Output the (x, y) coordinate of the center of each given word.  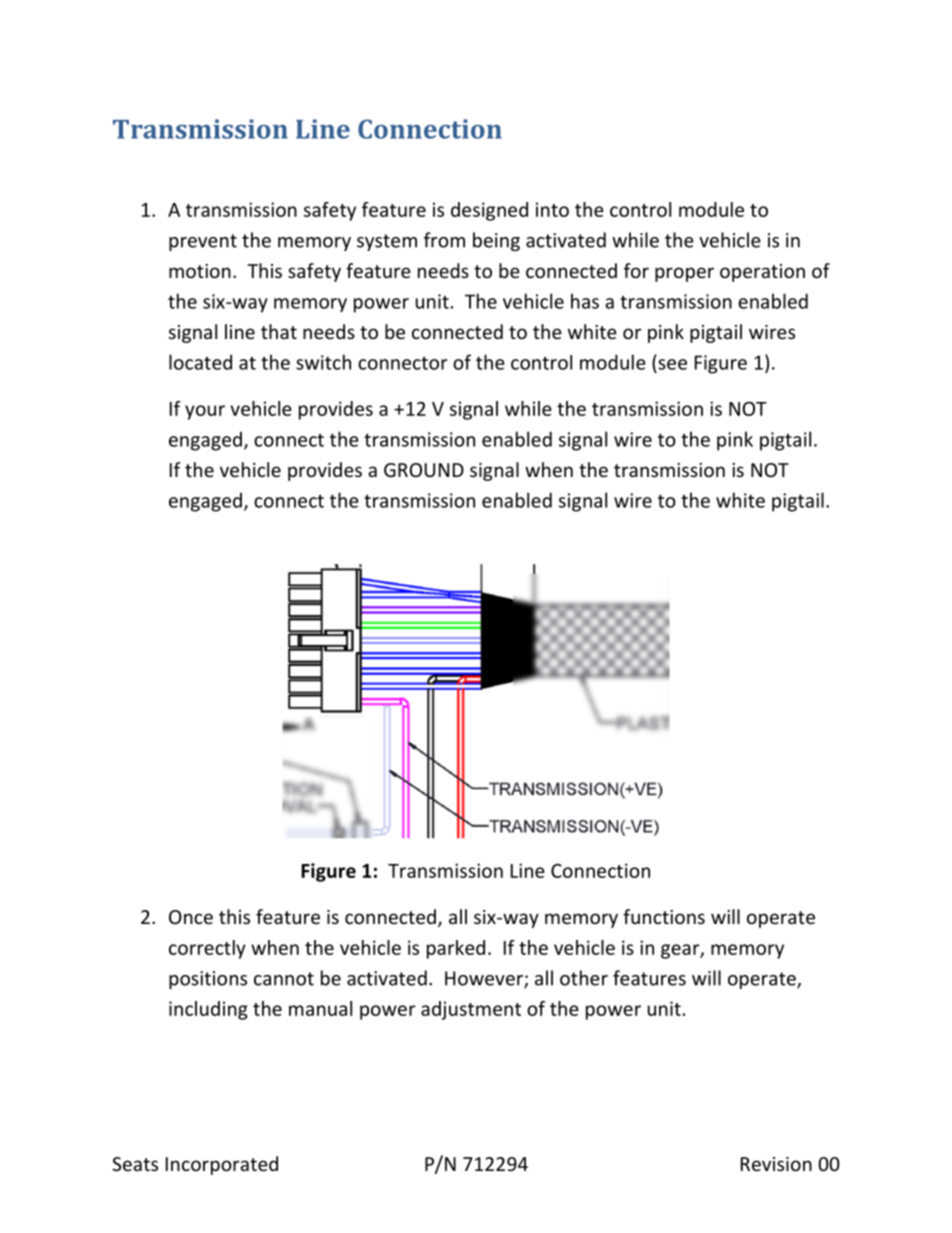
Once (191, 917)
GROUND (424, 470)
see (672, 364)
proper (684, 274)
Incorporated (222, 1165)
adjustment (471, 1010)
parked (456, 949)
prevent (203, 242)
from (444, 240)
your (205, 412)
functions (664, 916)
